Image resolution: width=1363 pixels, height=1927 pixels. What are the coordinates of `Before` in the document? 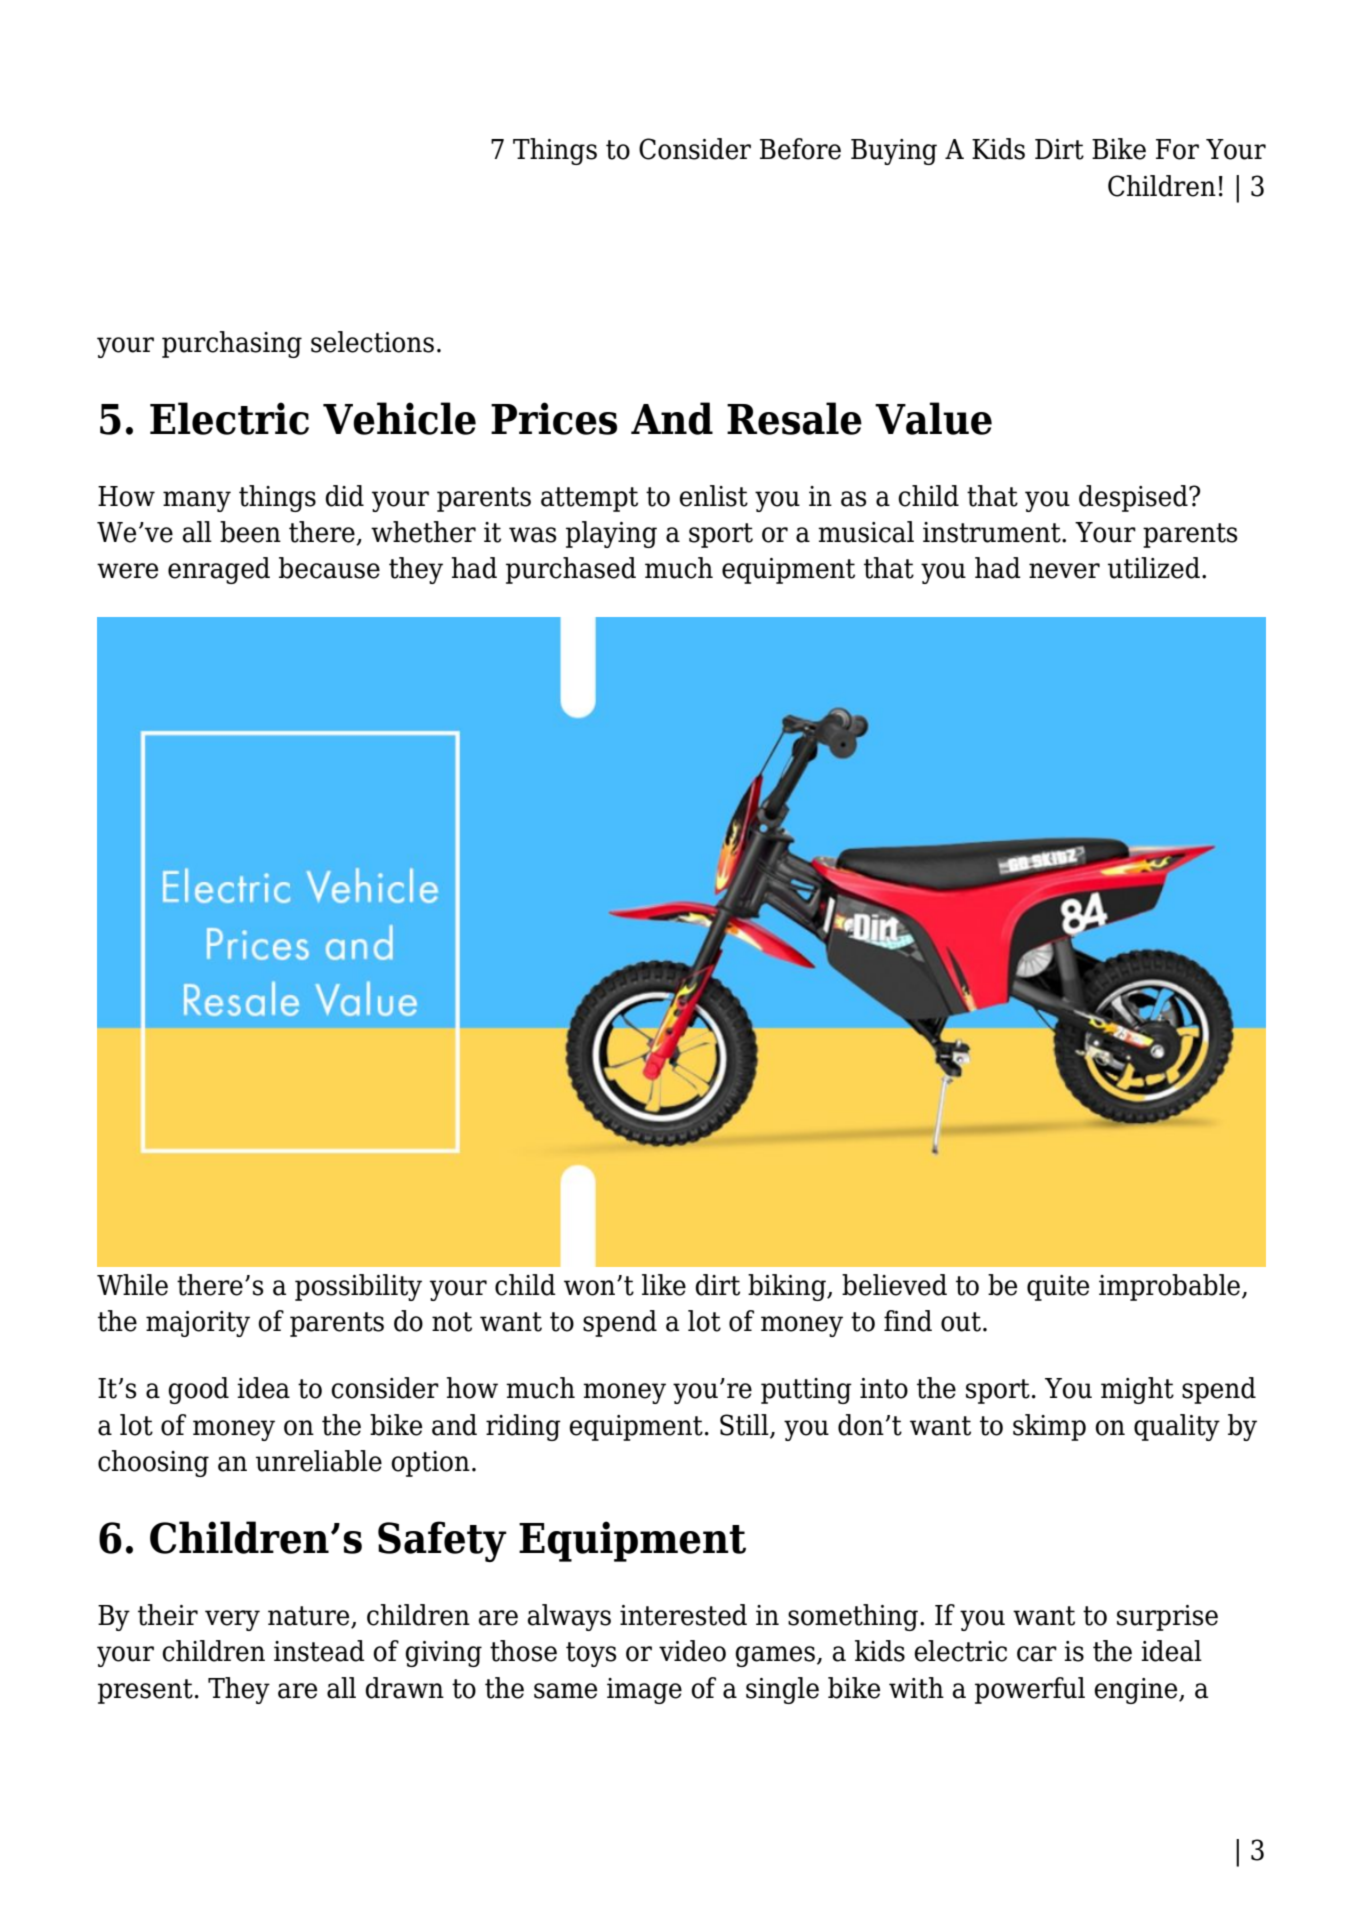 It's located at (800, 149).
